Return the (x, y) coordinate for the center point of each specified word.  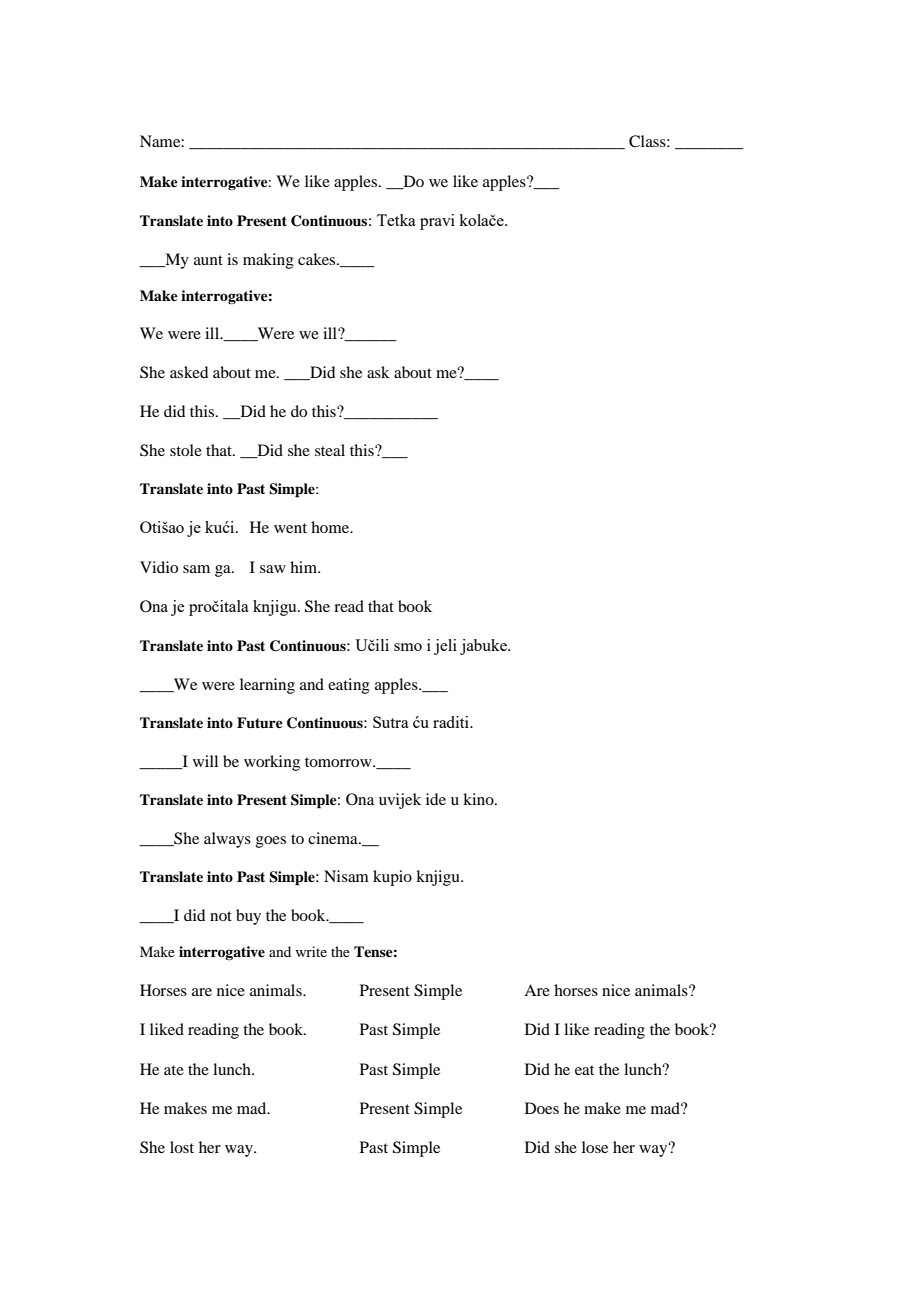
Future (260, 723)
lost (182, 1147)
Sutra (391, 722)
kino (479, 799)
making (268, 261)
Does (542, 1108)
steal (330, 450)
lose (595, 1147)
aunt (208, 260)
